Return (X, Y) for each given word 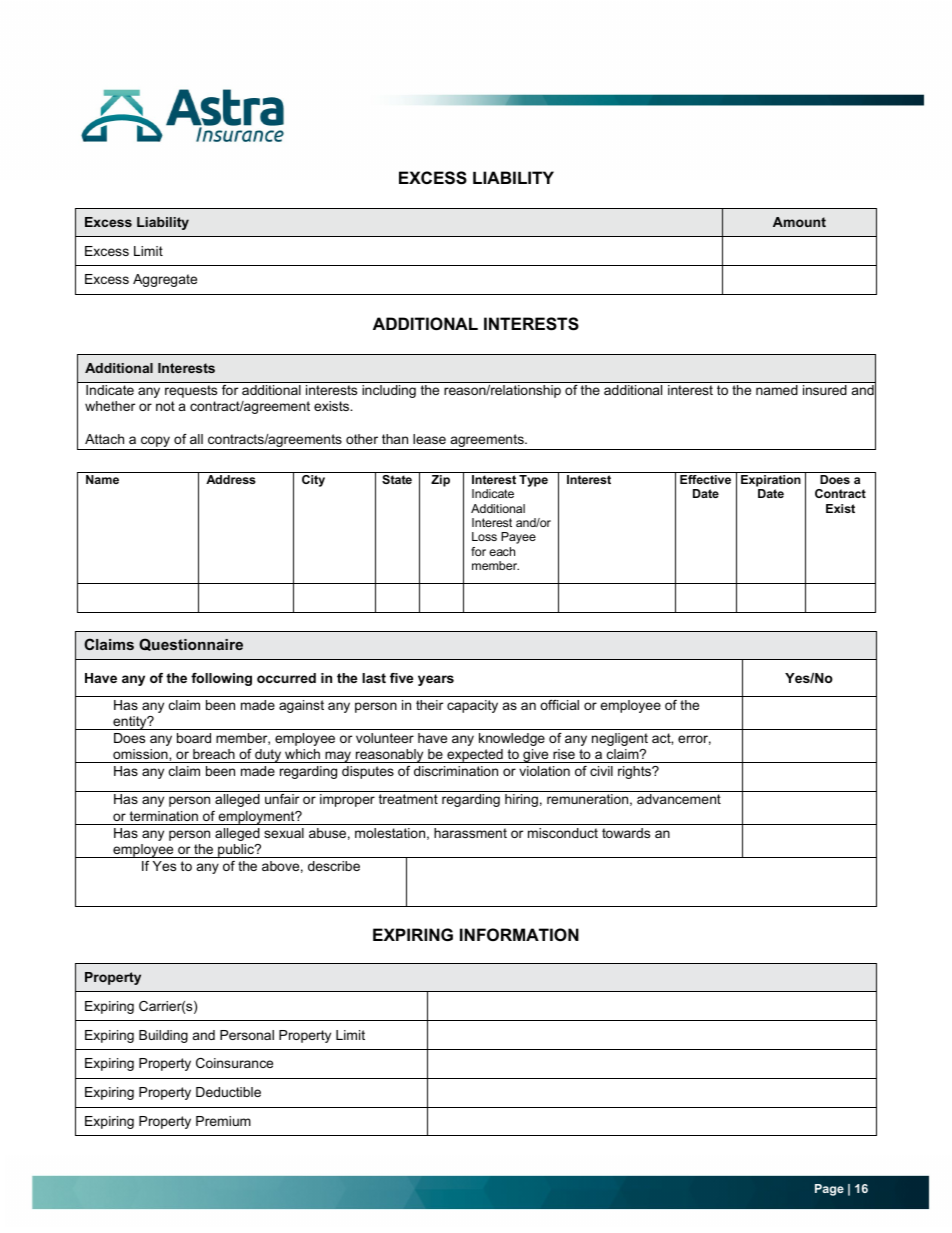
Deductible (228, 1092)
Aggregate (165, 280)
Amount (799, 222)
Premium (223, 1121)
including (389, 391)
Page (829, 1190)
